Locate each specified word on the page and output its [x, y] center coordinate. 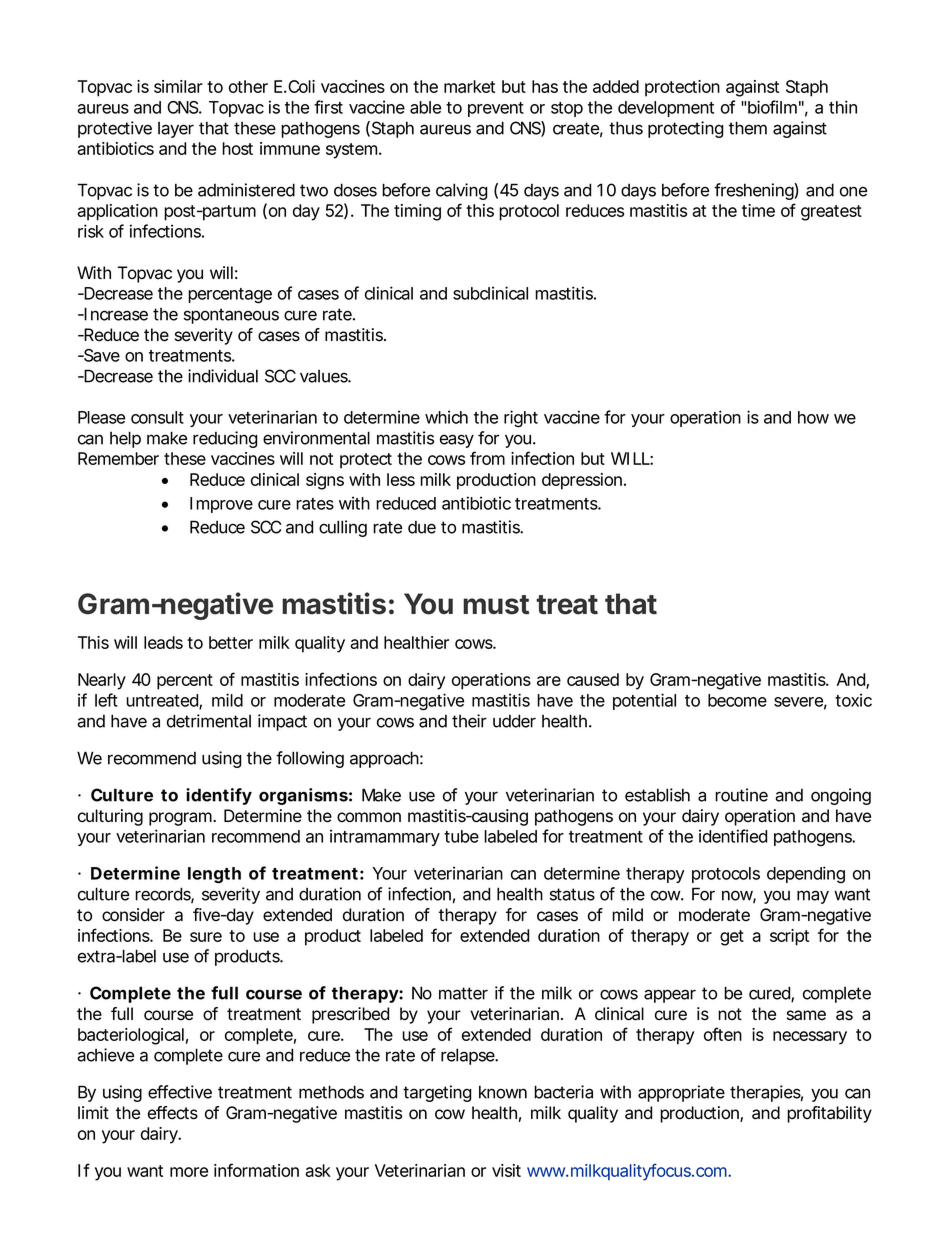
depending [806, 875]
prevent [496, 109]
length [214, 875]
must [496, 605]
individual [223, 376]
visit [506, 1170]
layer [176, 130]
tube [461, 836]
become [737, 700]
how [813, 417]
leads [163, 642]
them [748, 128]
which [446, 417]
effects [173, 1113]
